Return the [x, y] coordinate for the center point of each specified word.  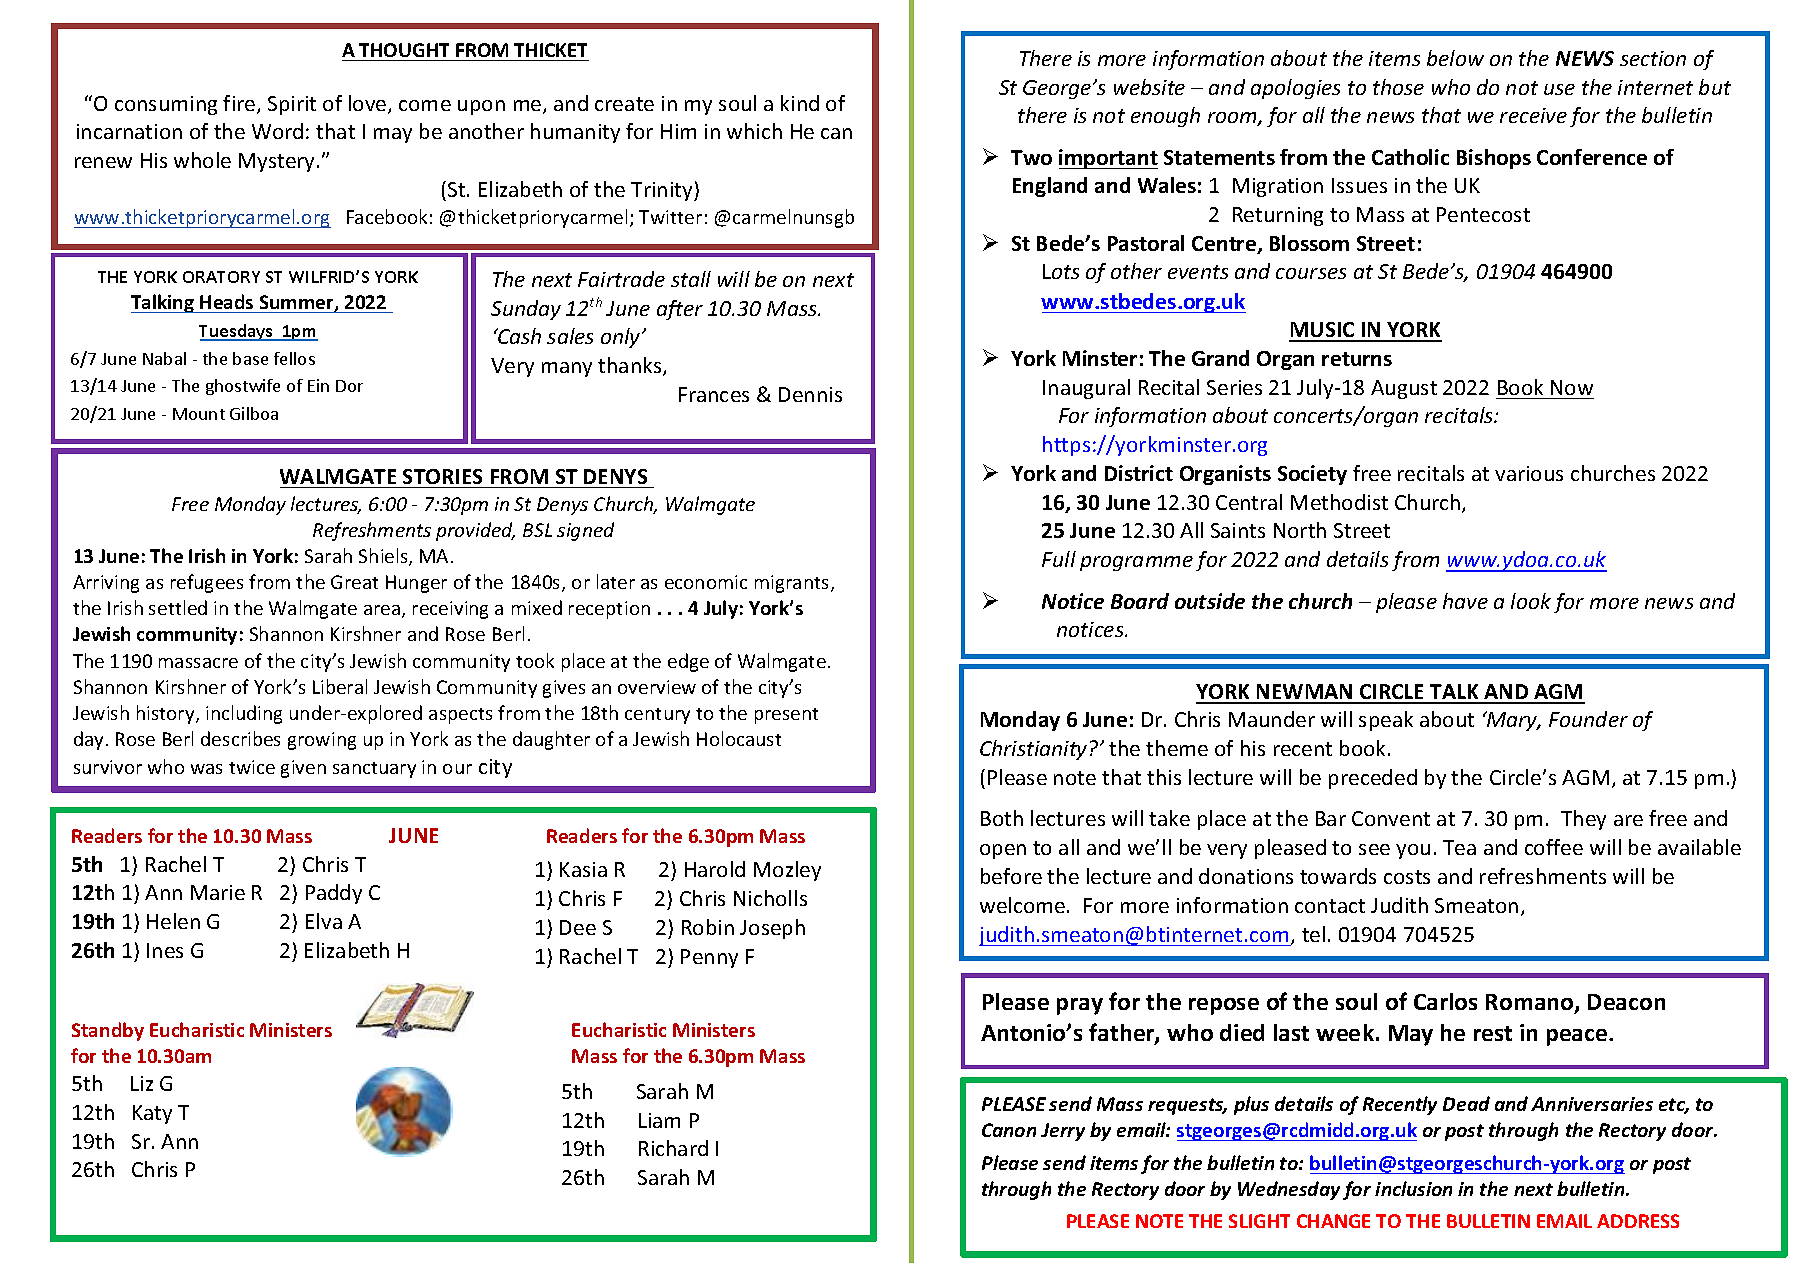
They [1583, 820]
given [303, 769]
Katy [152, 1114]
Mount [199, 414]
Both [1002, 818]
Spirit [292, 105]
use [1559, 89]
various [1529, 473]
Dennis [810, 394]
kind [800, 103]
